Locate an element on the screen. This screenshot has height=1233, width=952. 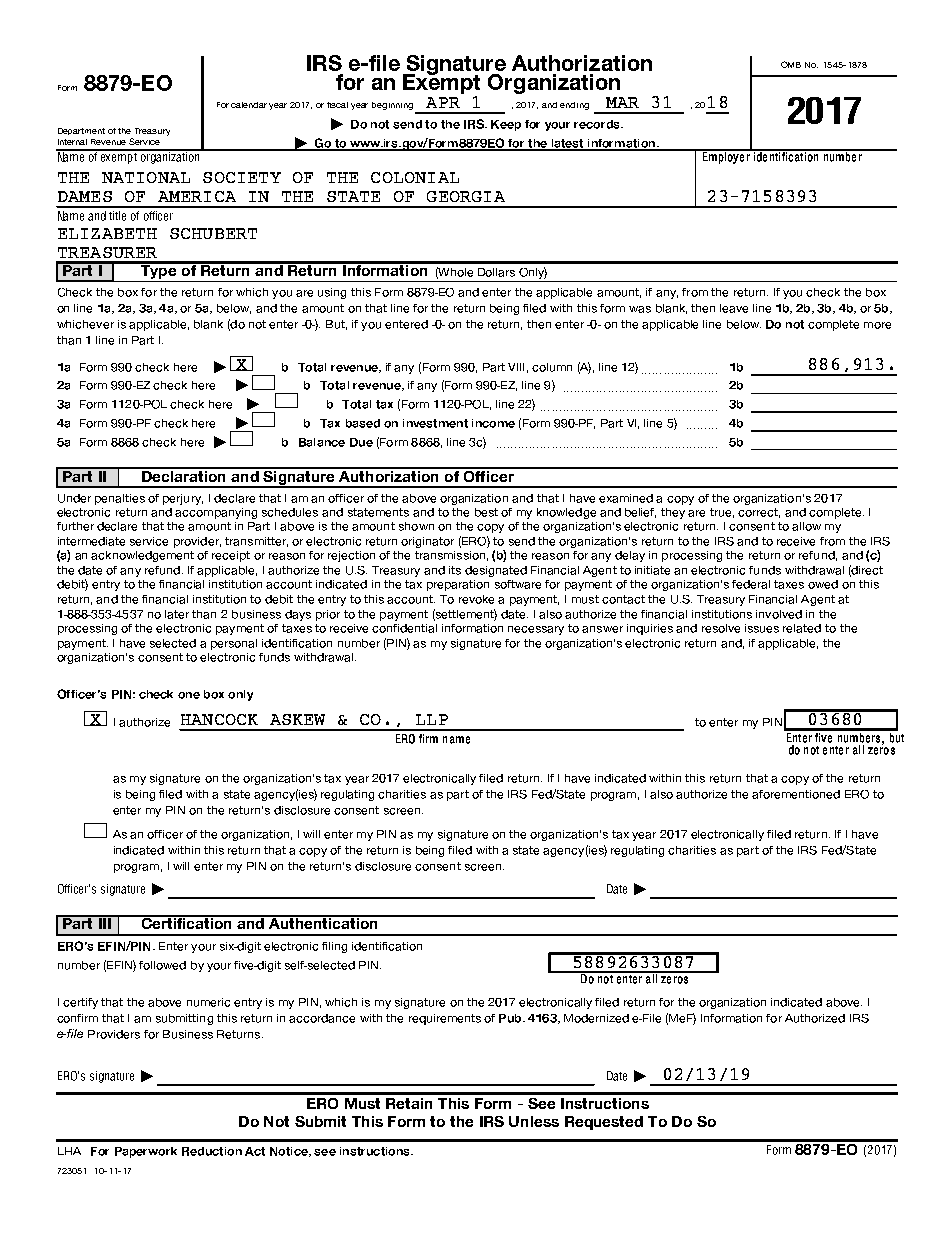
revoke is located at coordinates (476, 599).
